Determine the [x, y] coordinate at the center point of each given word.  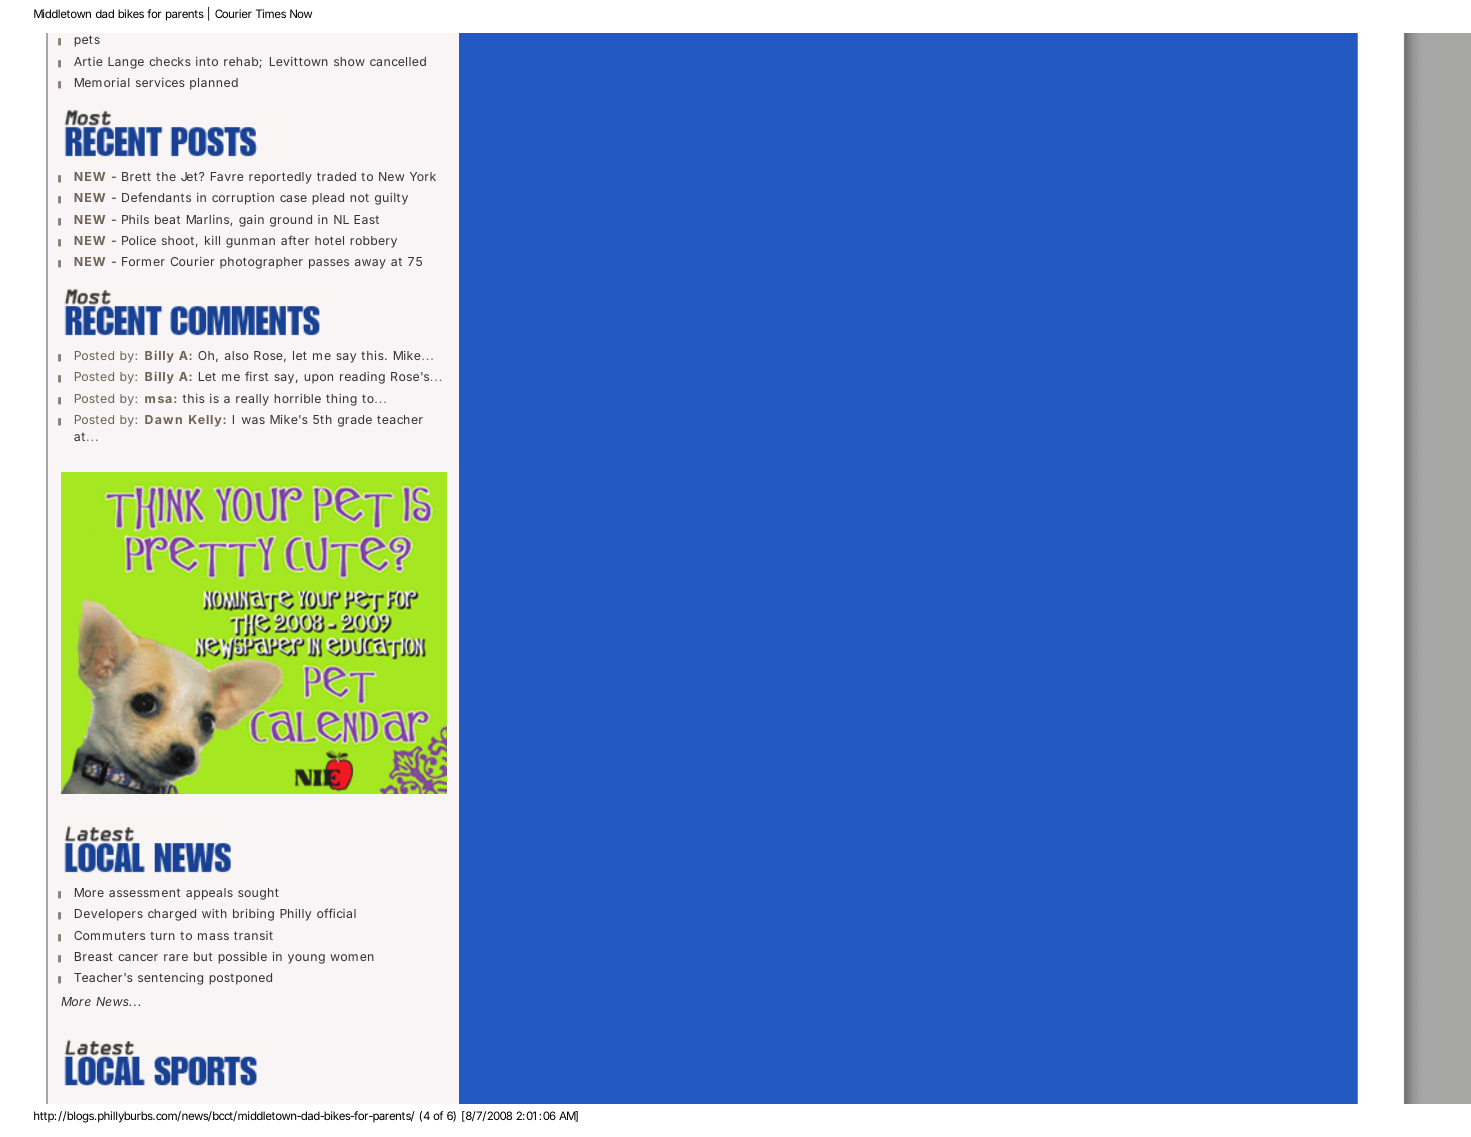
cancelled [398, 61]
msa [158, 399]
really [252, 400]
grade [355, 421]
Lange [126, 63]
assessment [144, 892]
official [336, 913]
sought [258, 894]
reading [362, 378]
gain [251, 221]
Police [139, 240]
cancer [138, 957]
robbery [373, 242]
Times [271, 13]
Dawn [163, 419]
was [253, 420]
